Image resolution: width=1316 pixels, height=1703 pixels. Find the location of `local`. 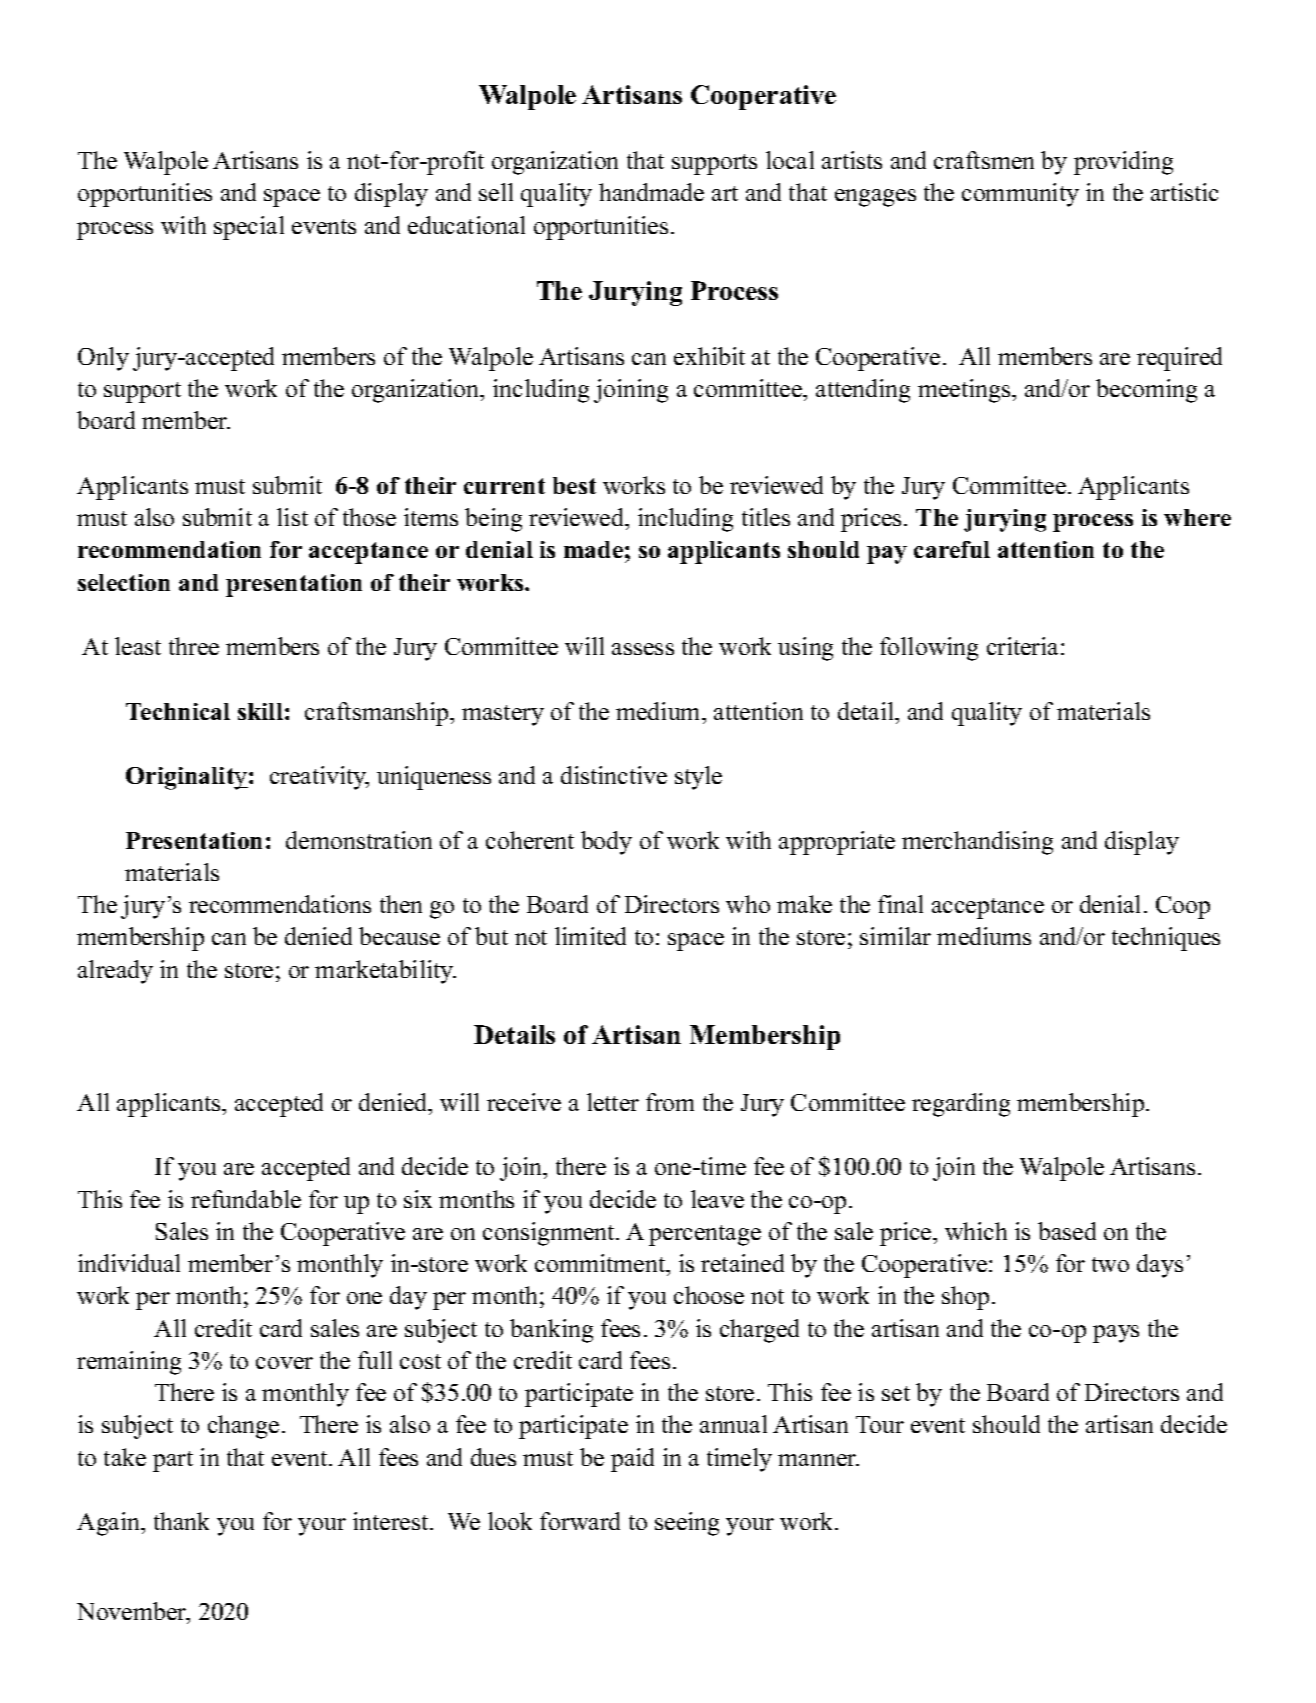

local is located at coordinates (790, 160).
